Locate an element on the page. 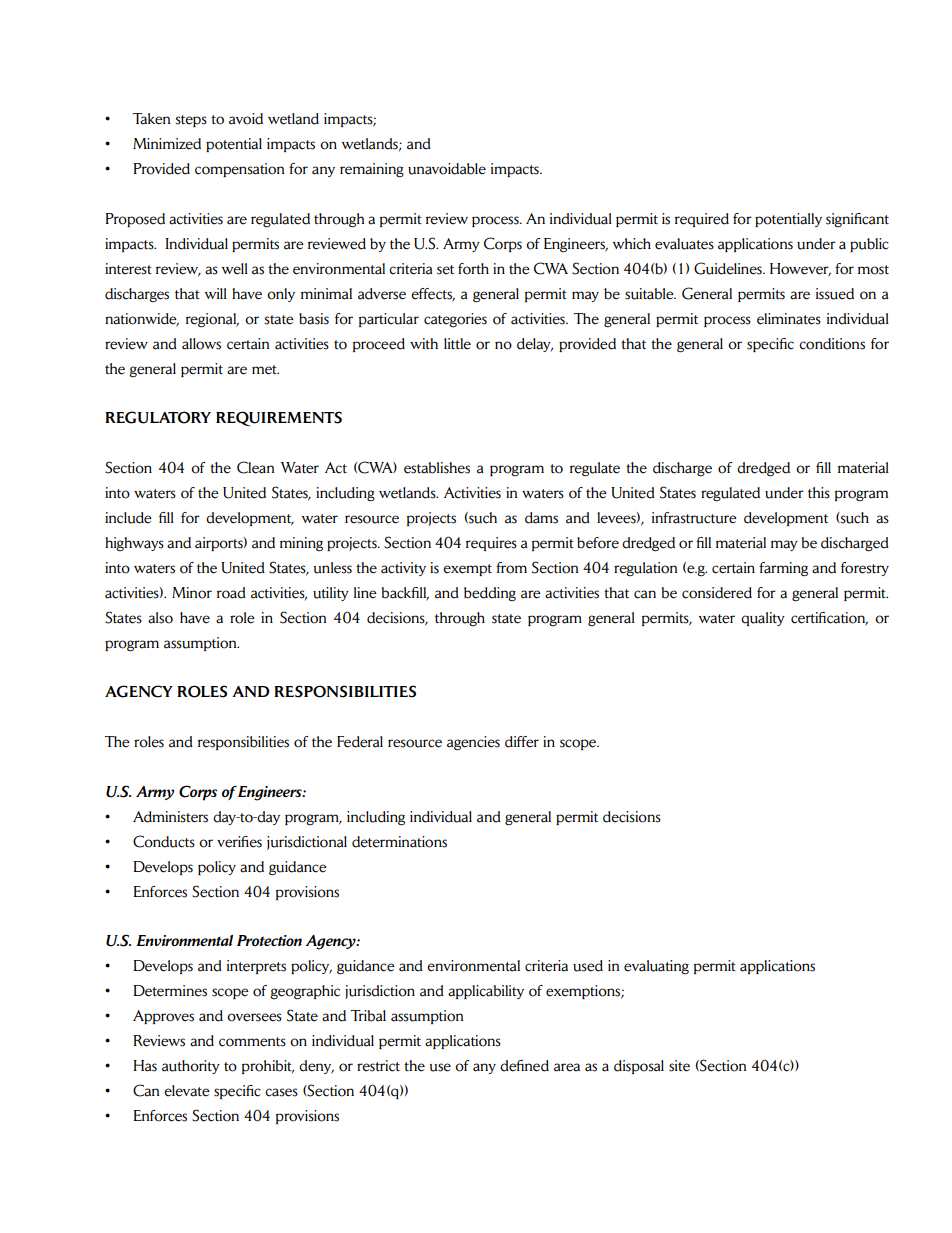 The image size is (952, 1233). compensation is located at coordinates (240, 170).
